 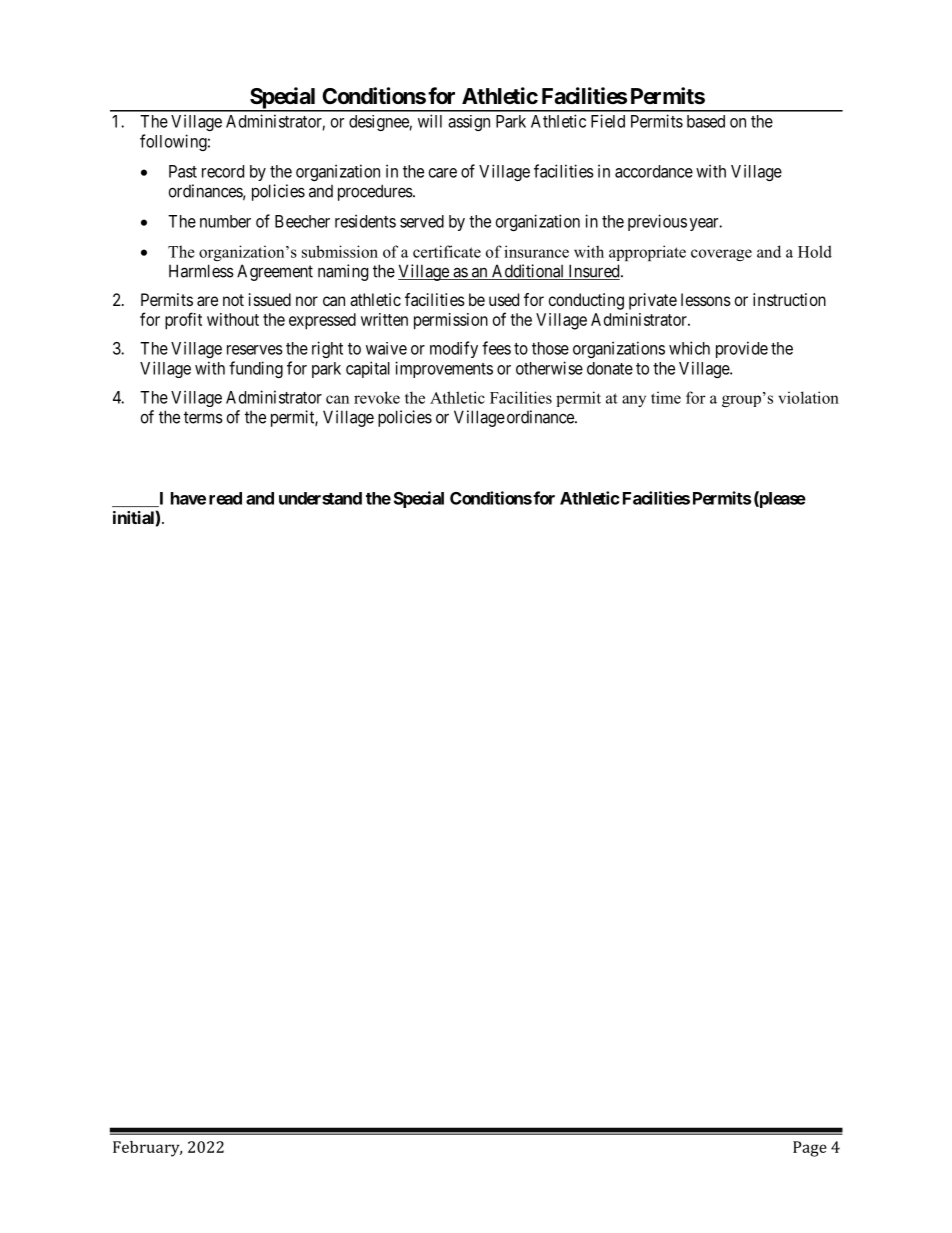 I want to click on Page, so click(x=810, y=1149).
